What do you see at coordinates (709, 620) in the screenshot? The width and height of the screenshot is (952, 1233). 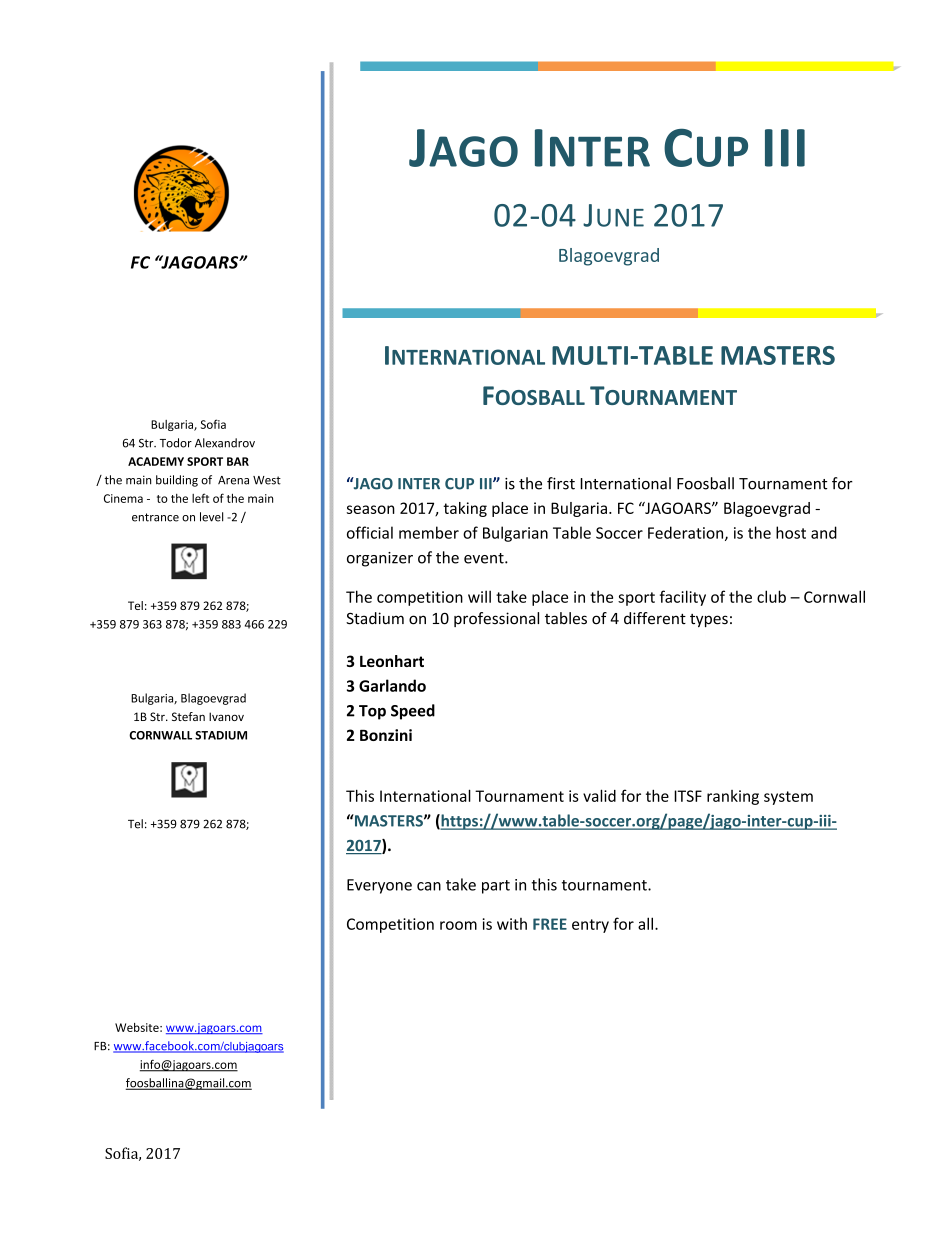 I see `types` at bounding box center [709, 620].
